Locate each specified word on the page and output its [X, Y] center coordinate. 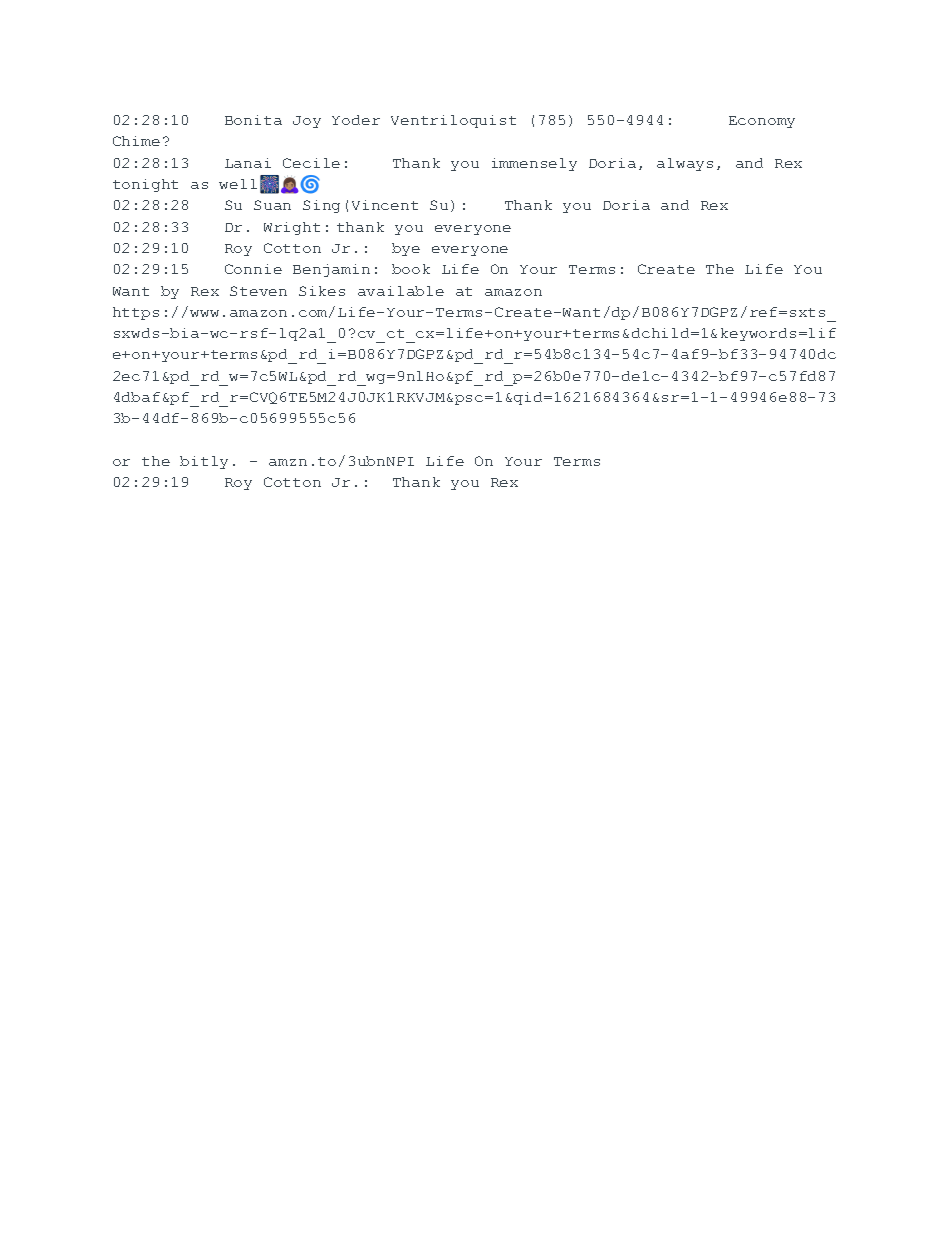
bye [406, 249]
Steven [258, 291]
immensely [534, 164]
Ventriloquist [453, 121]
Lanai [248, 163]
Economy [762, 122]
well [238, 184]
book [411, 269]
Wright [292, 228]
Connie [253, 269]
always [685, 164]
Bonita [253, 120]
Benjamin [331, 270]
